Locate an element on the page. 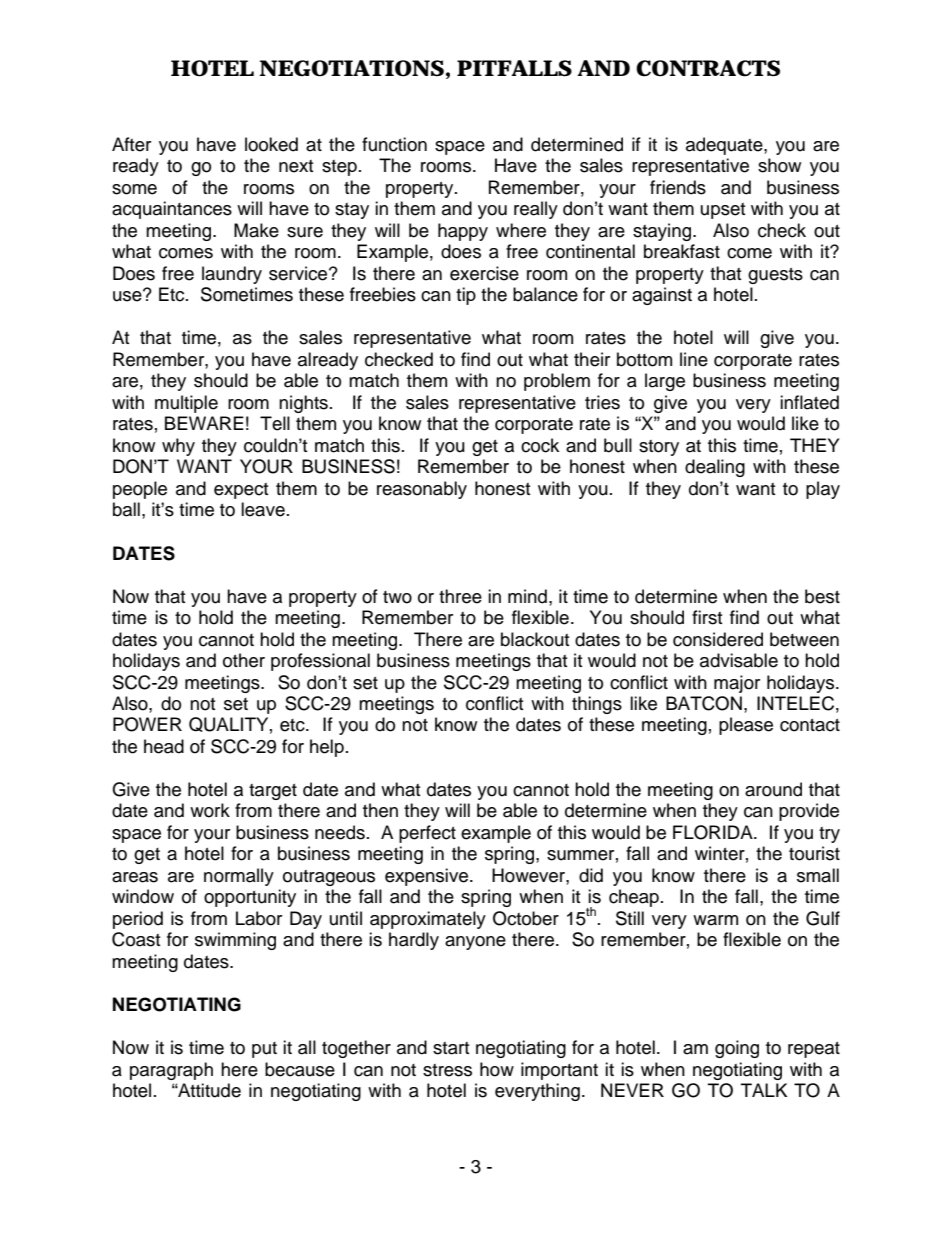 This image has height=1233, width=952. paragraph is located at coordinates (171, 1071).
